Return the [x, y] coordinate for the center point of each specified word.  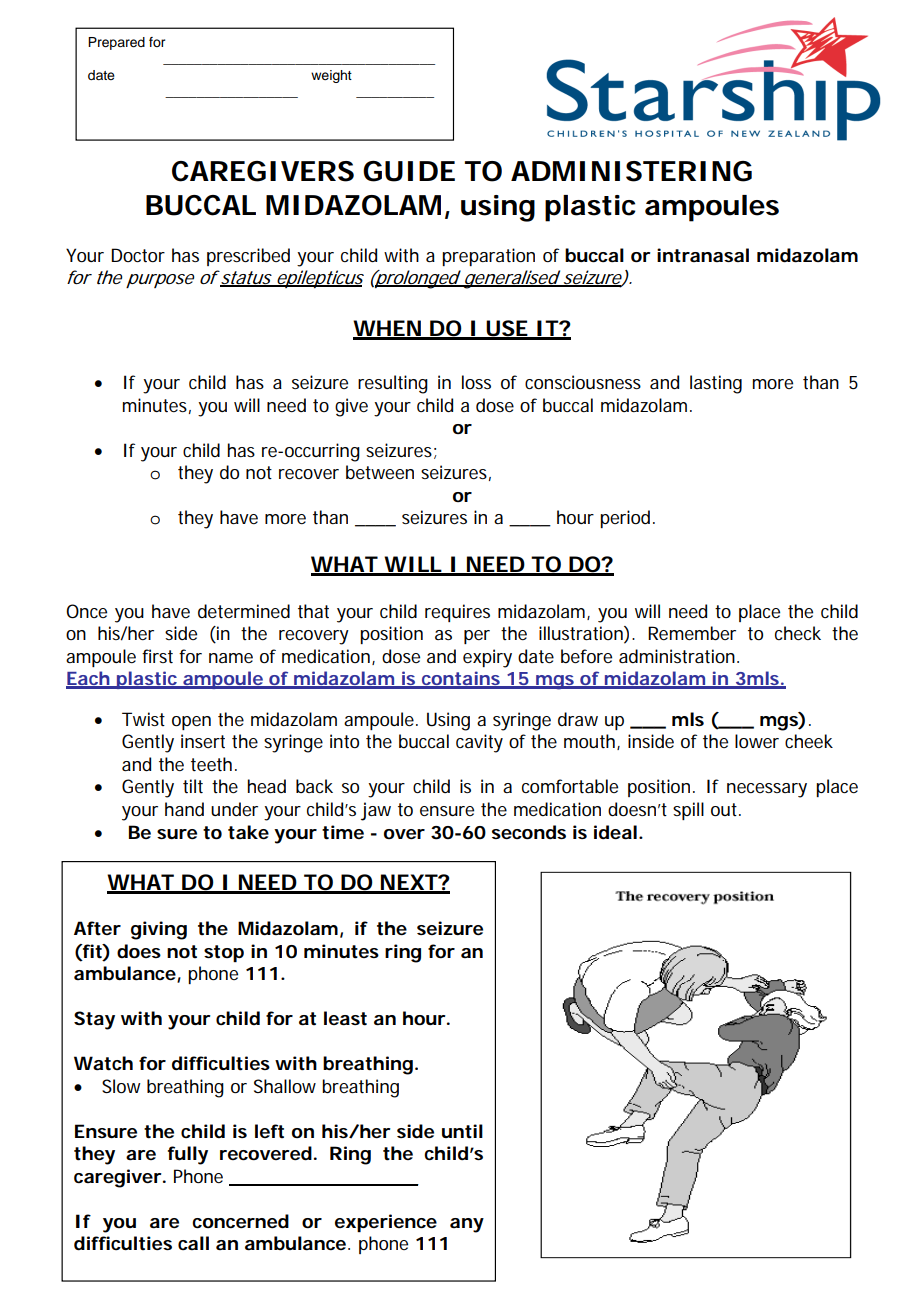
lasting [716, 384]
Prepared [116, 43]
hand [184, 809]
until [462, 1131]
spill [688, 811]
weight [331, 76]
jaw [376, 811]
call [193, 1243]
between [380, 472]
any [467, 1225]
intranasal [703, 255]
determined [244, 611]
